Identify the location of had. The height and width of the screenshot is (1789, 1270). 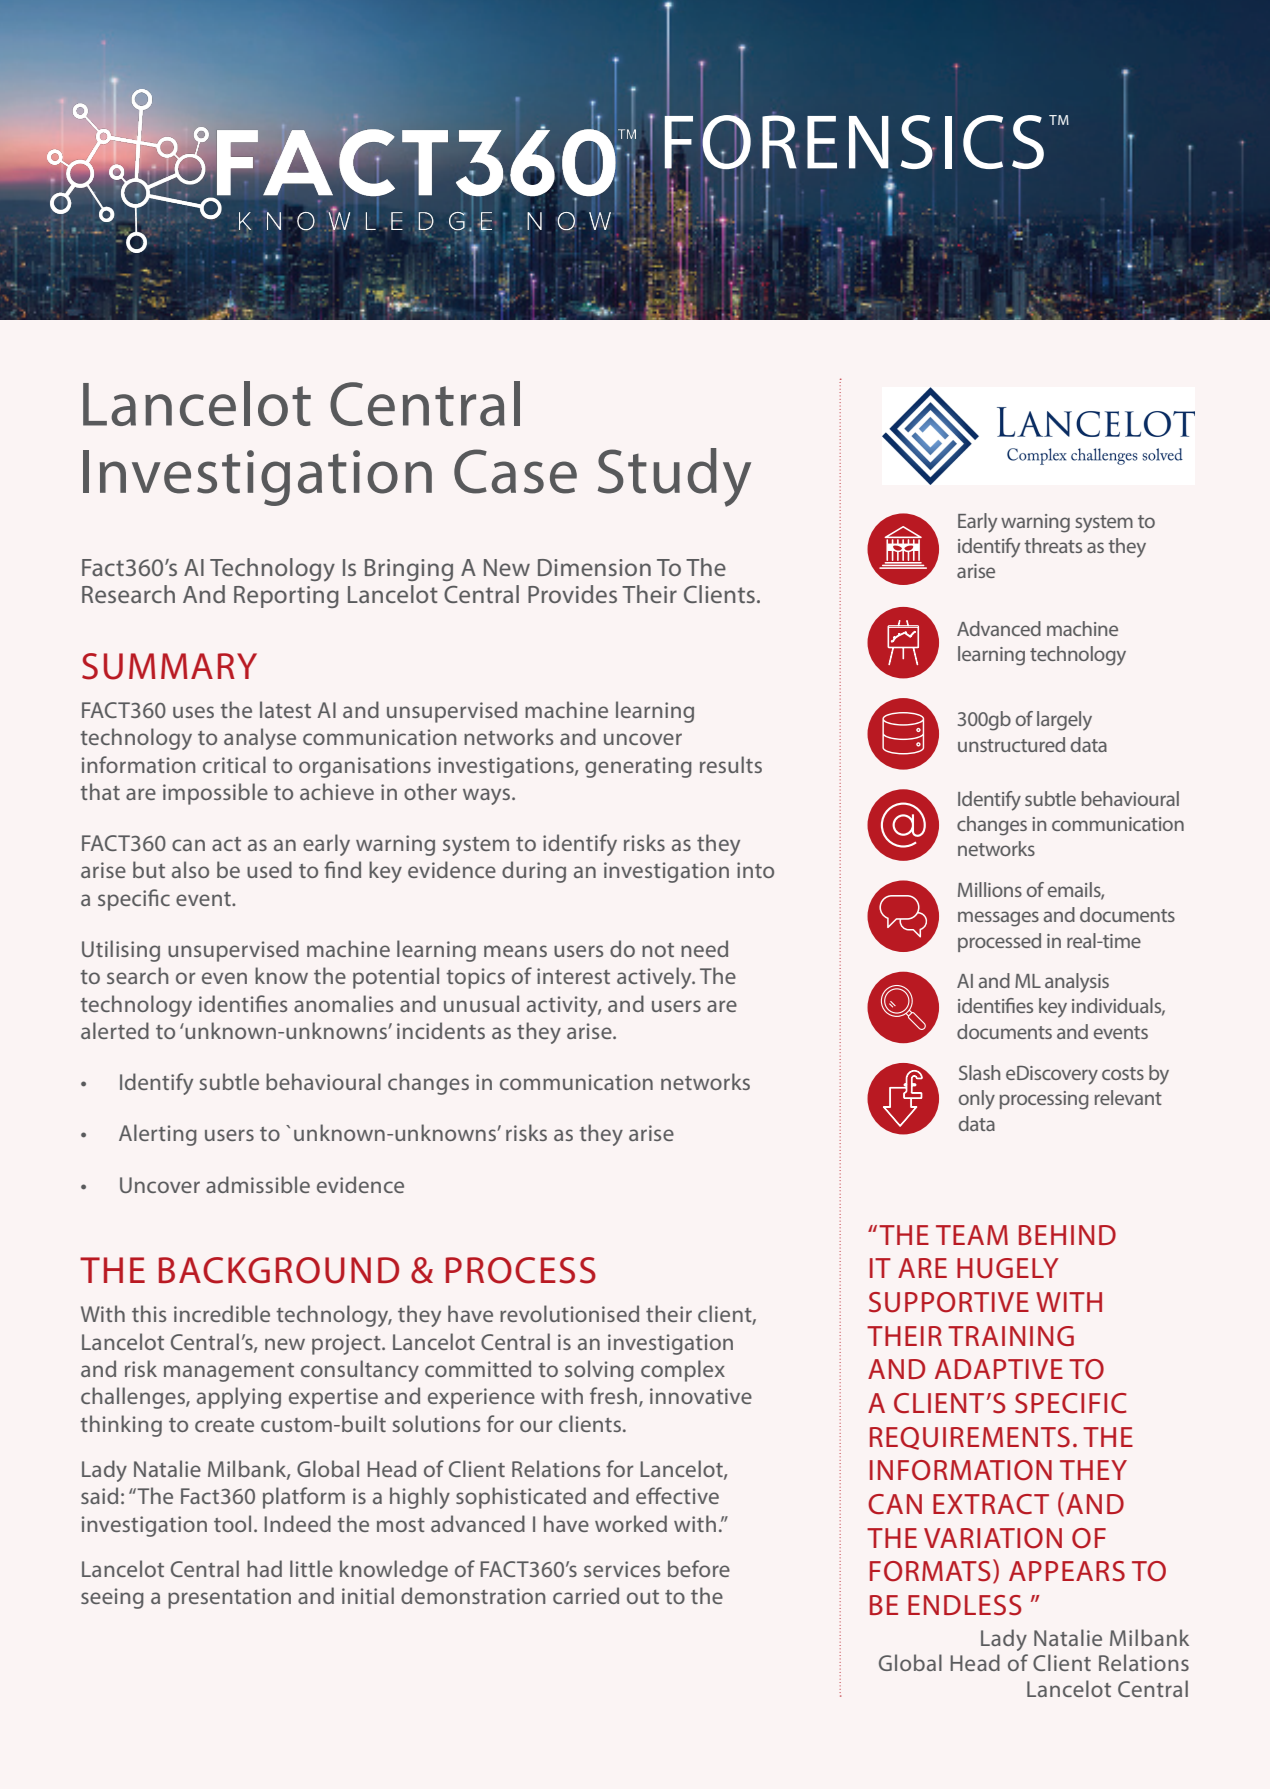
(264, 1568).
